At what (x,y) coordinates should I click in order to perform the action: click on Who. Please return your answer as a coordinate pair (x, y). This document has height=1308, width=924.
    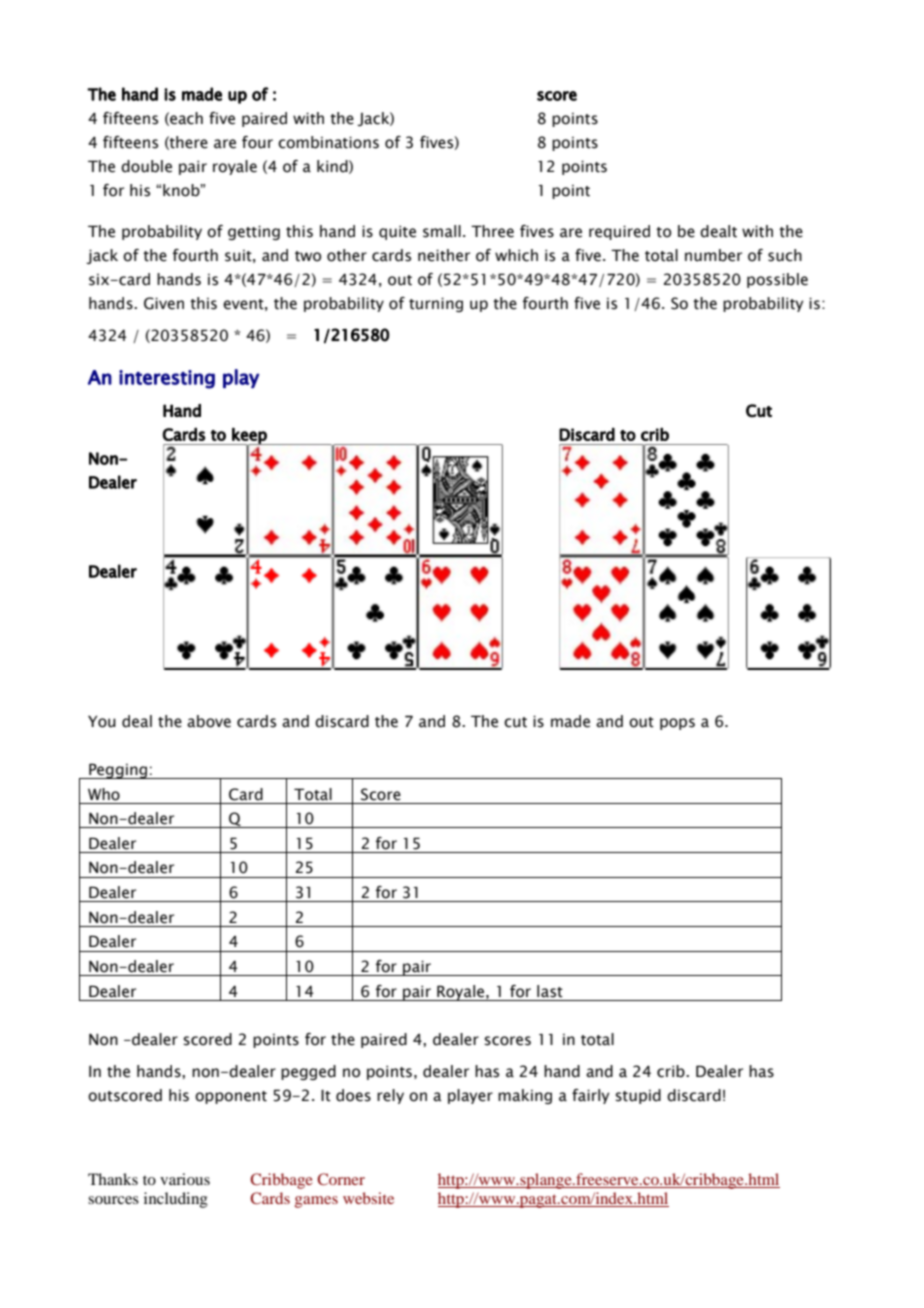
    Looking at the image, I should click on (104, 794).
